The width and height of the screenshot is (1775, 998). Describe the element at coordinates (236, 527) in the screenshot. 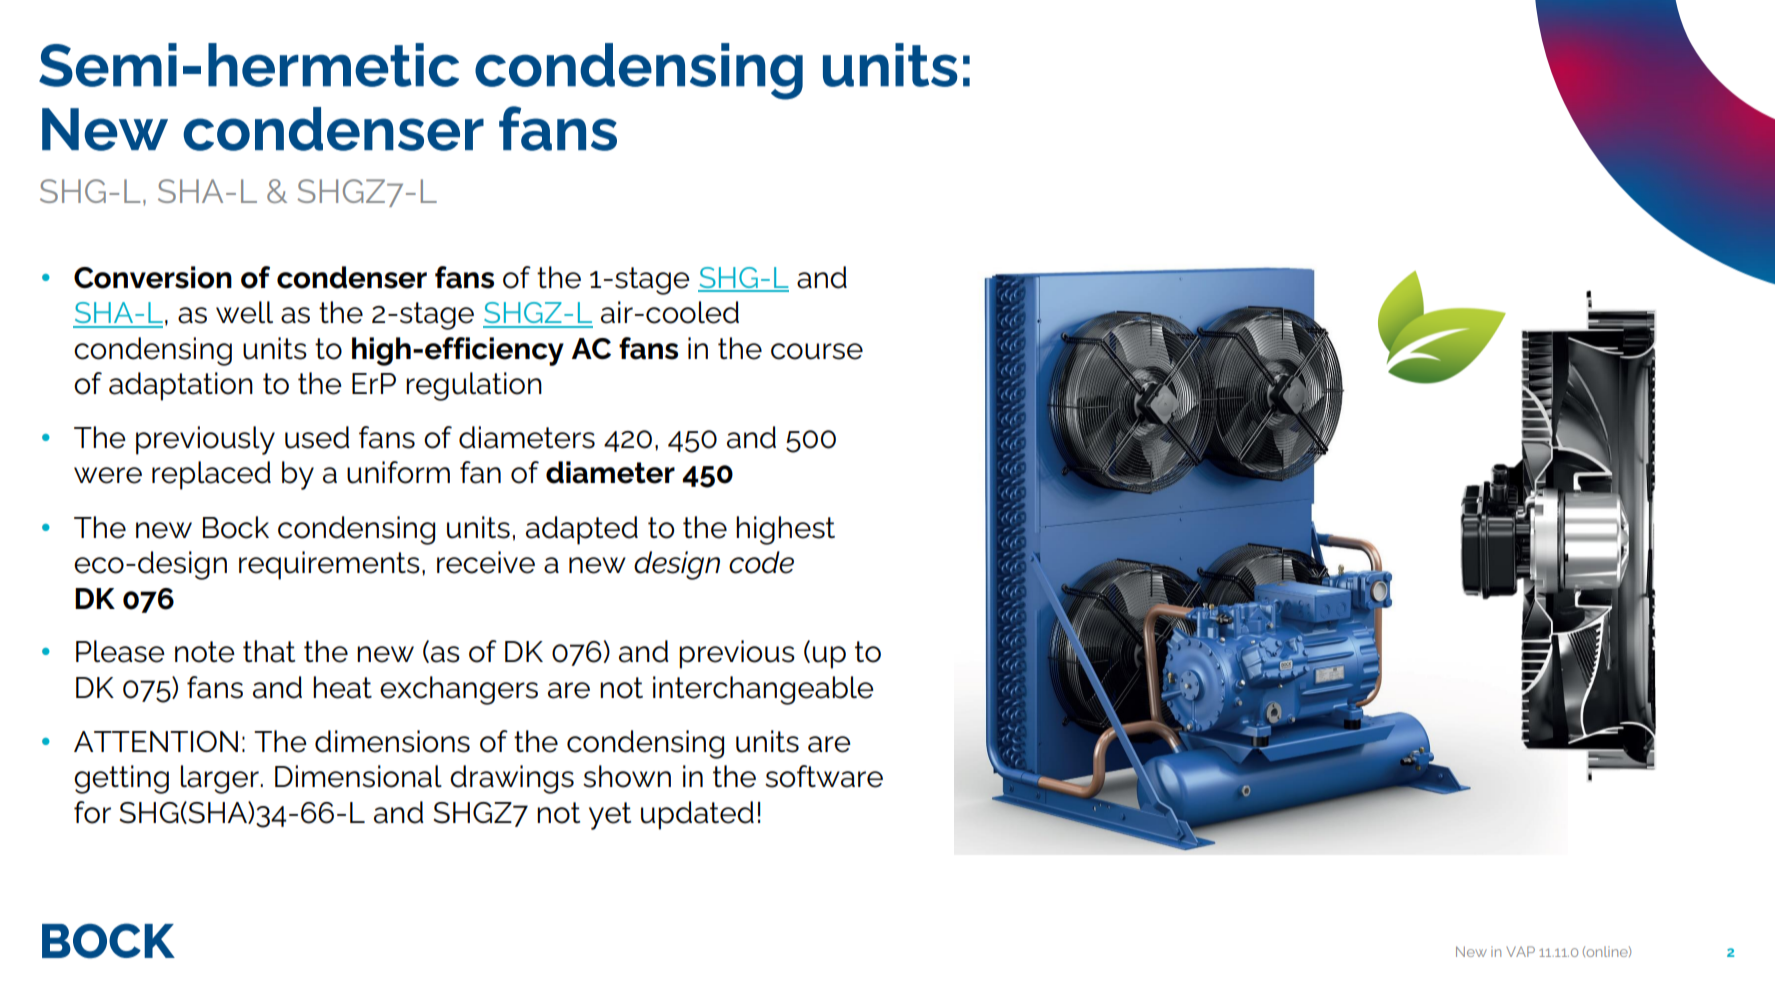

I see `Bock` at that location.
